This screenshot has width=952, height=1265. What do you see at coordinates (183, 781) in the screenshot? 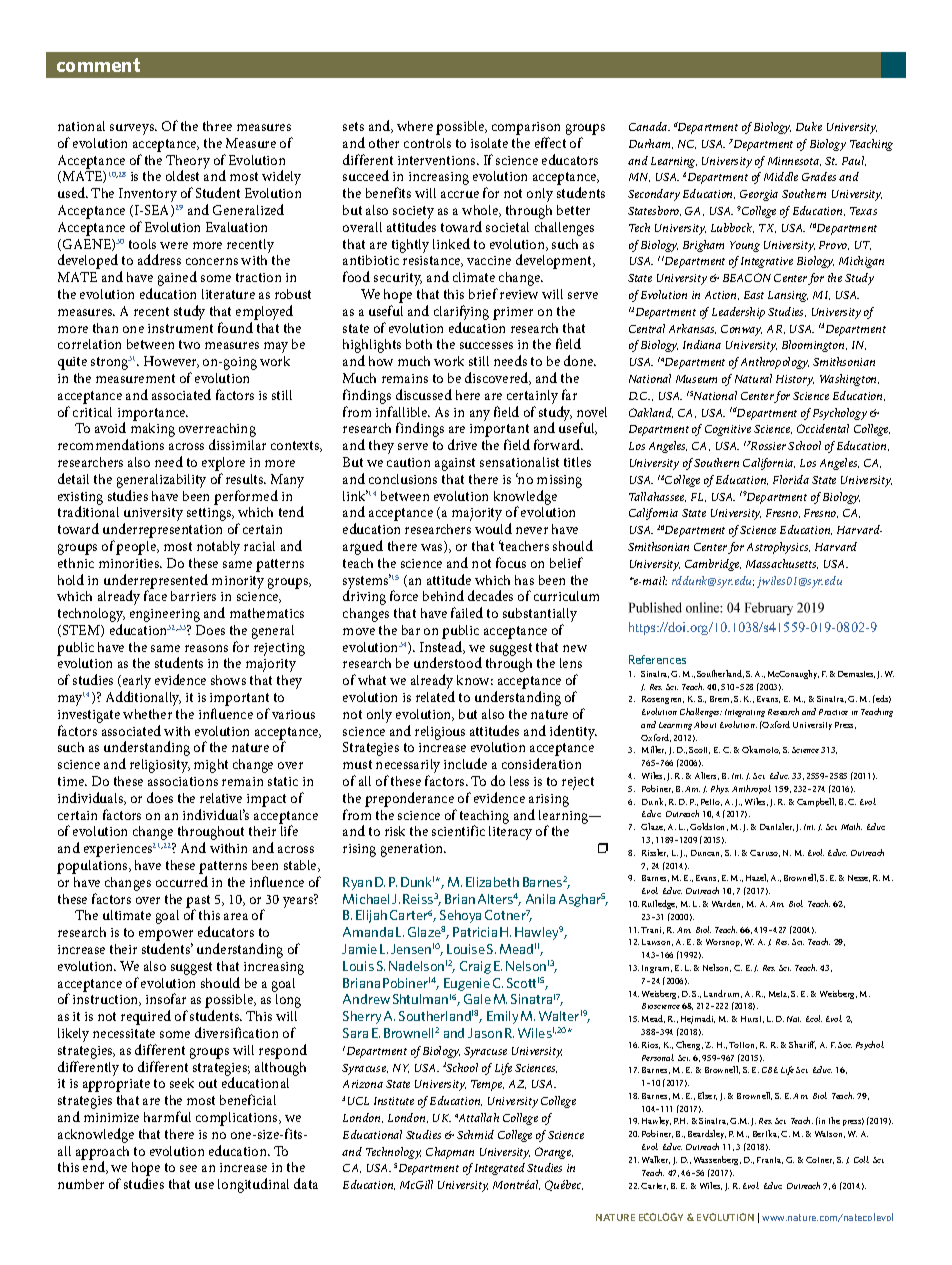
I see `associations` at bounding box center [183, 781].
